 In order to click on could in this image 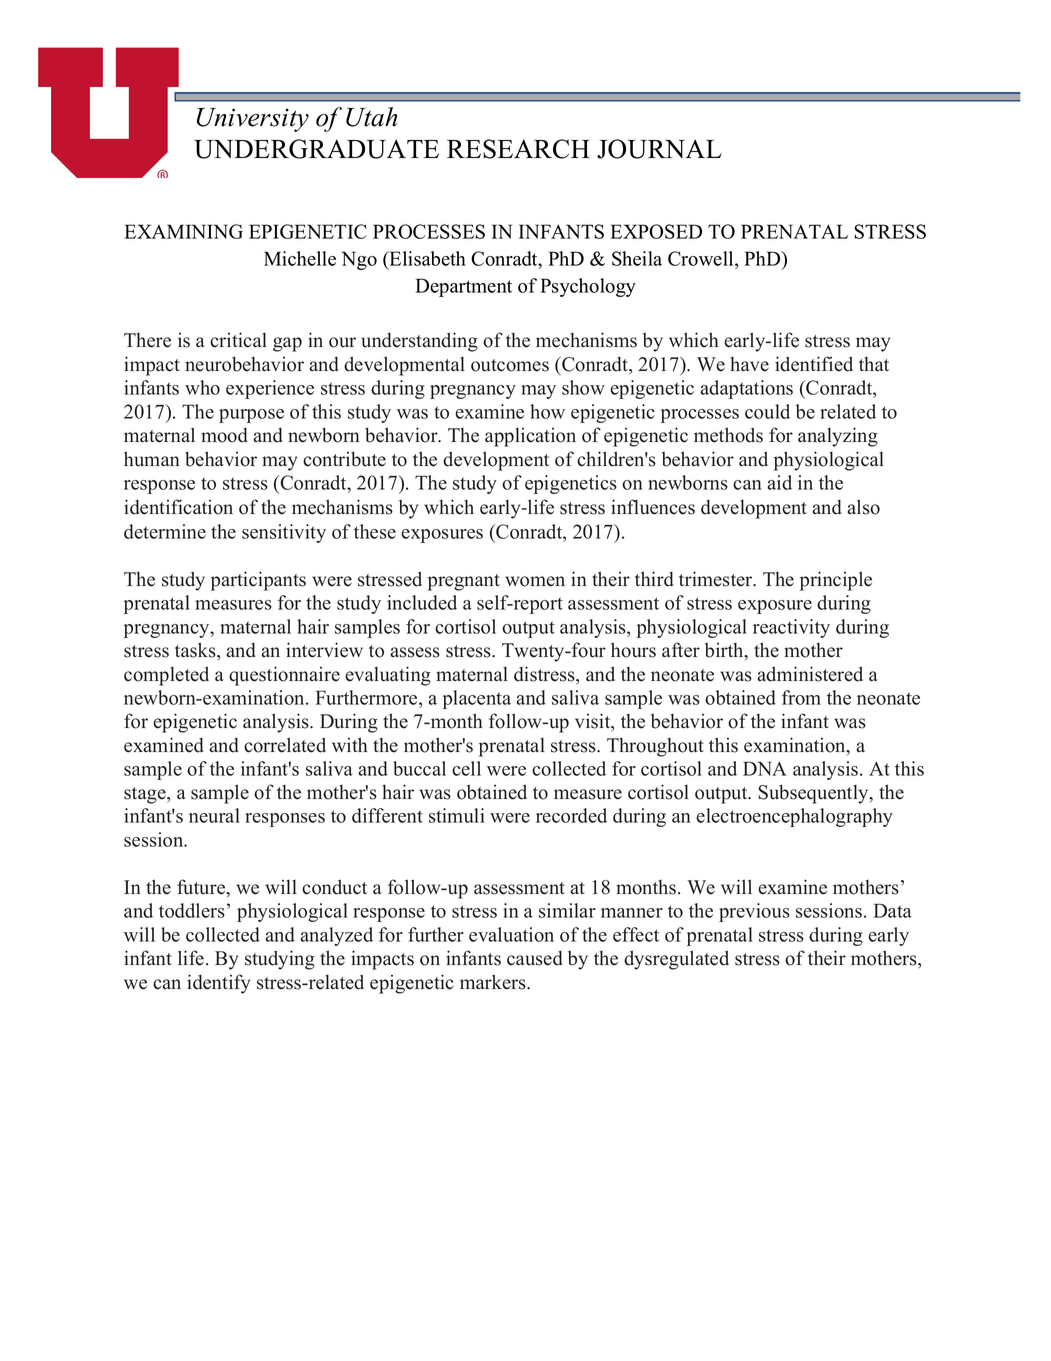, I will do `click(767, 411)`.
